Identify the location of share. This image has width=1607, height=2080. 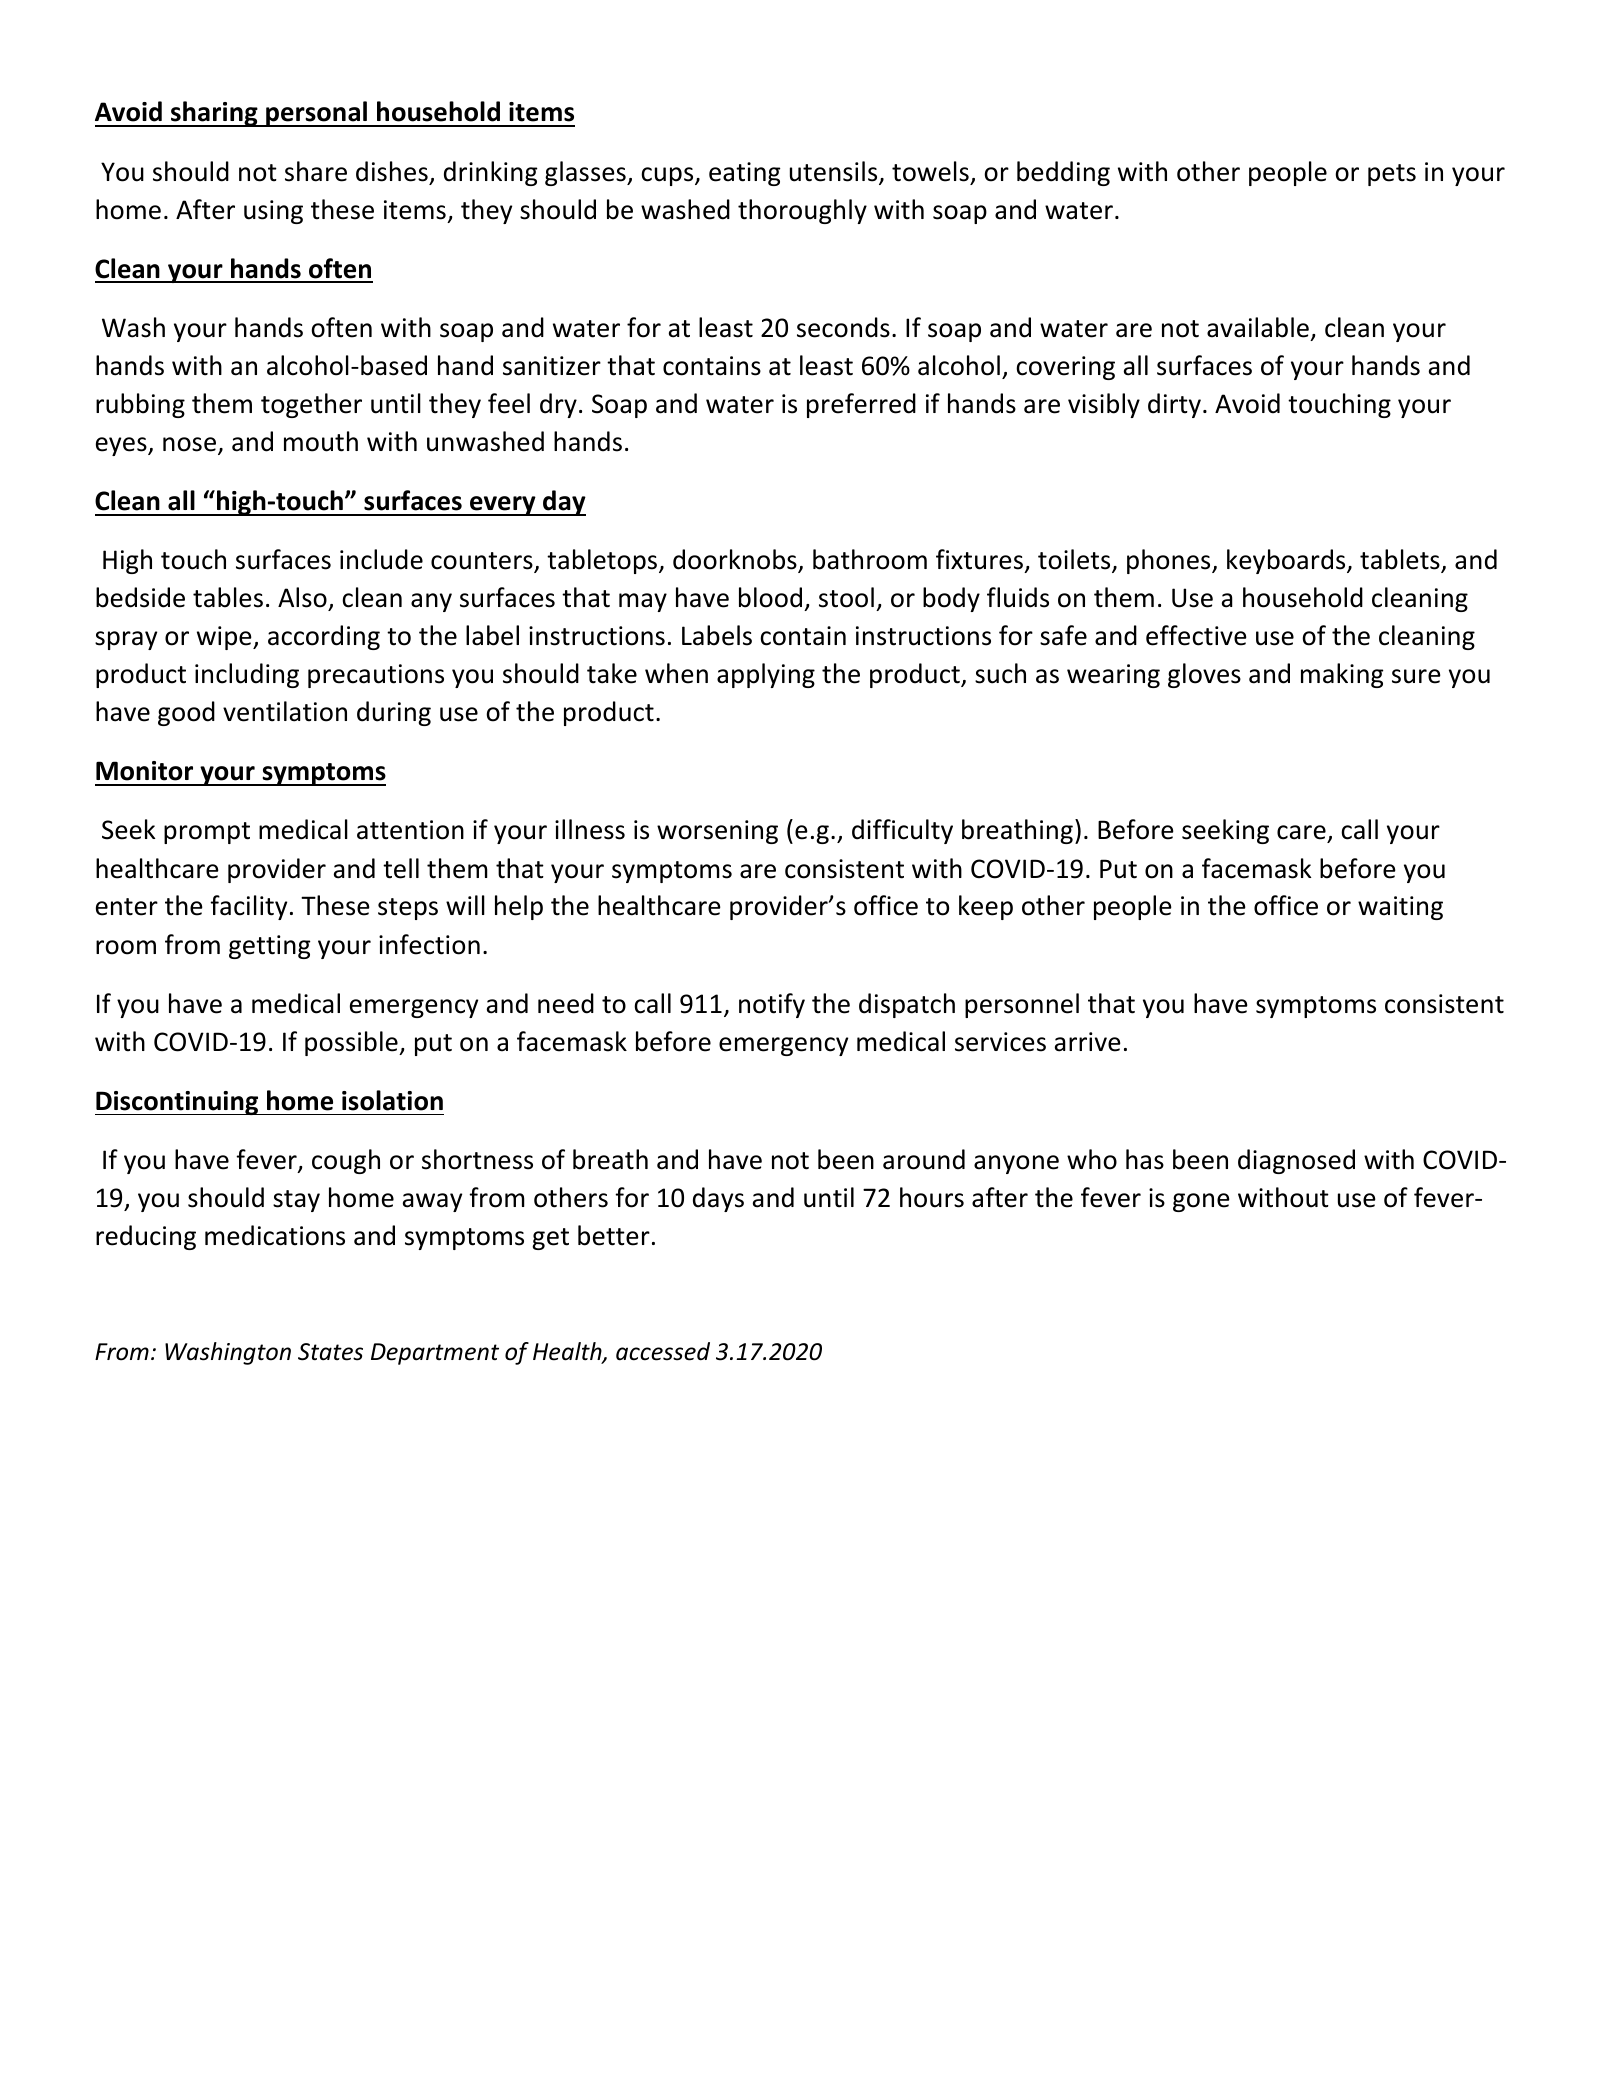
(316, 171).
